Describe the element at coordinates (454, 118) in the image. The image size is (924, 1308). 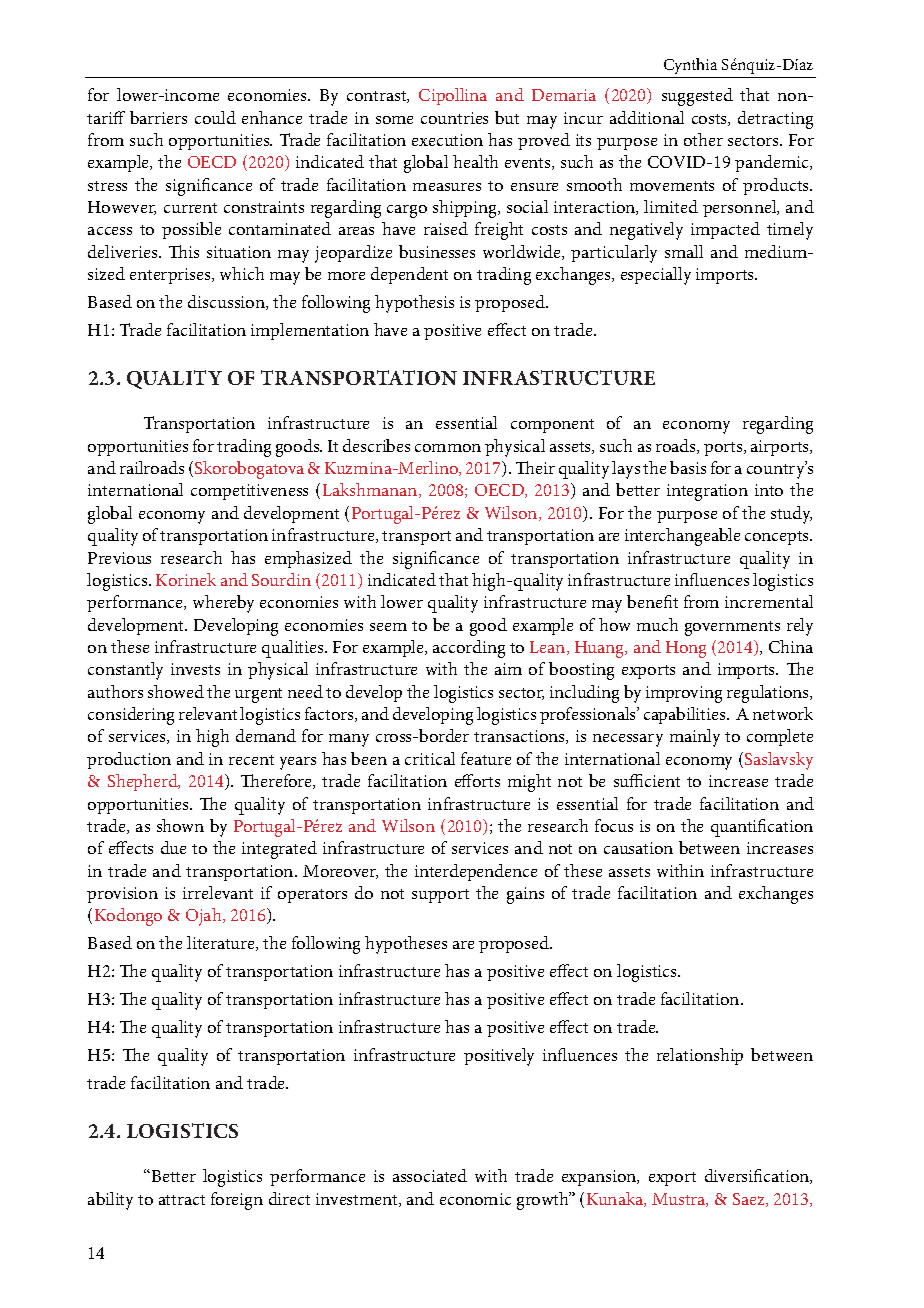
I see `countries` at that location.
